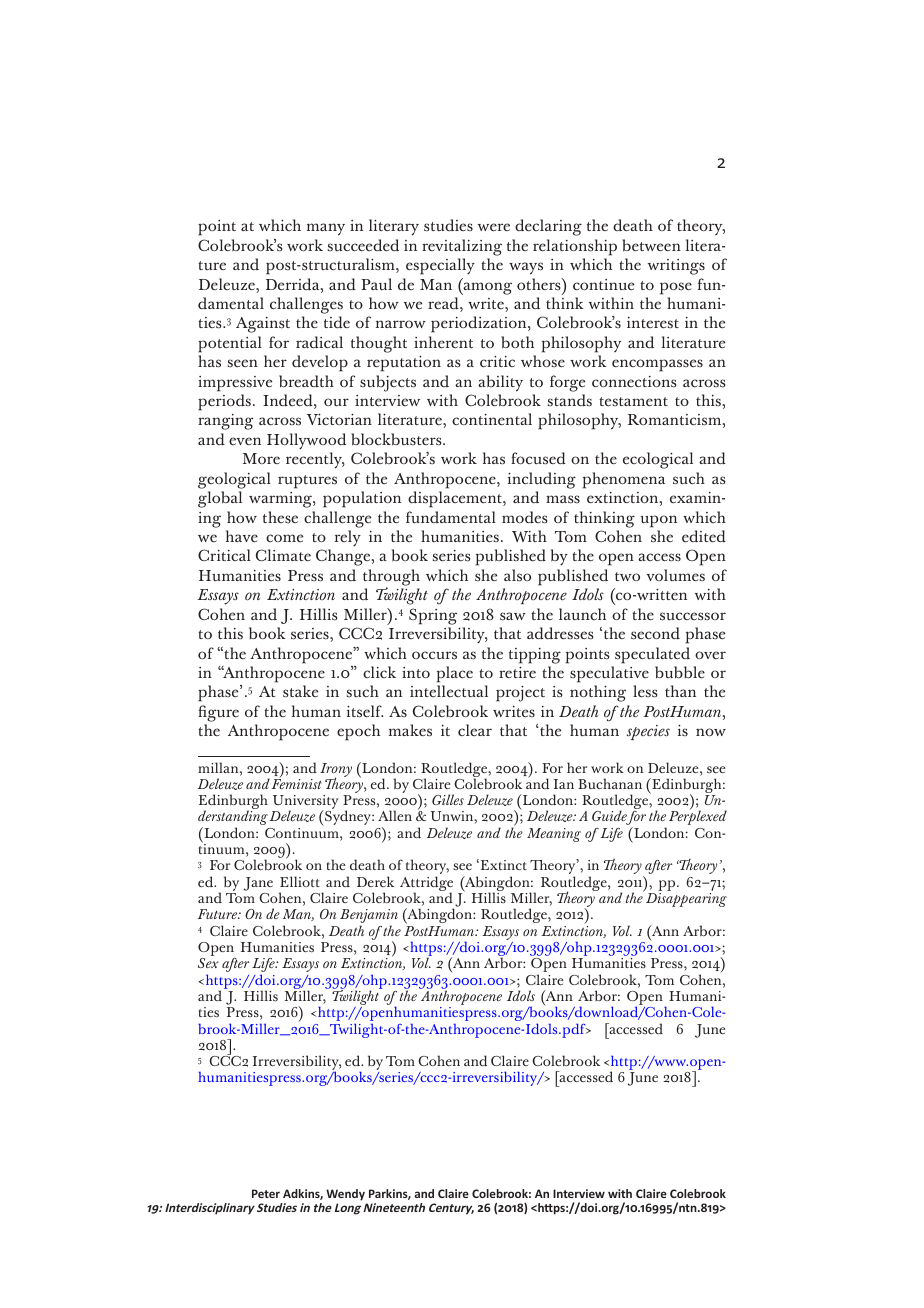 This screenshot has width=924, height=1308. I want to click on Attridge, so click(426, 885).
